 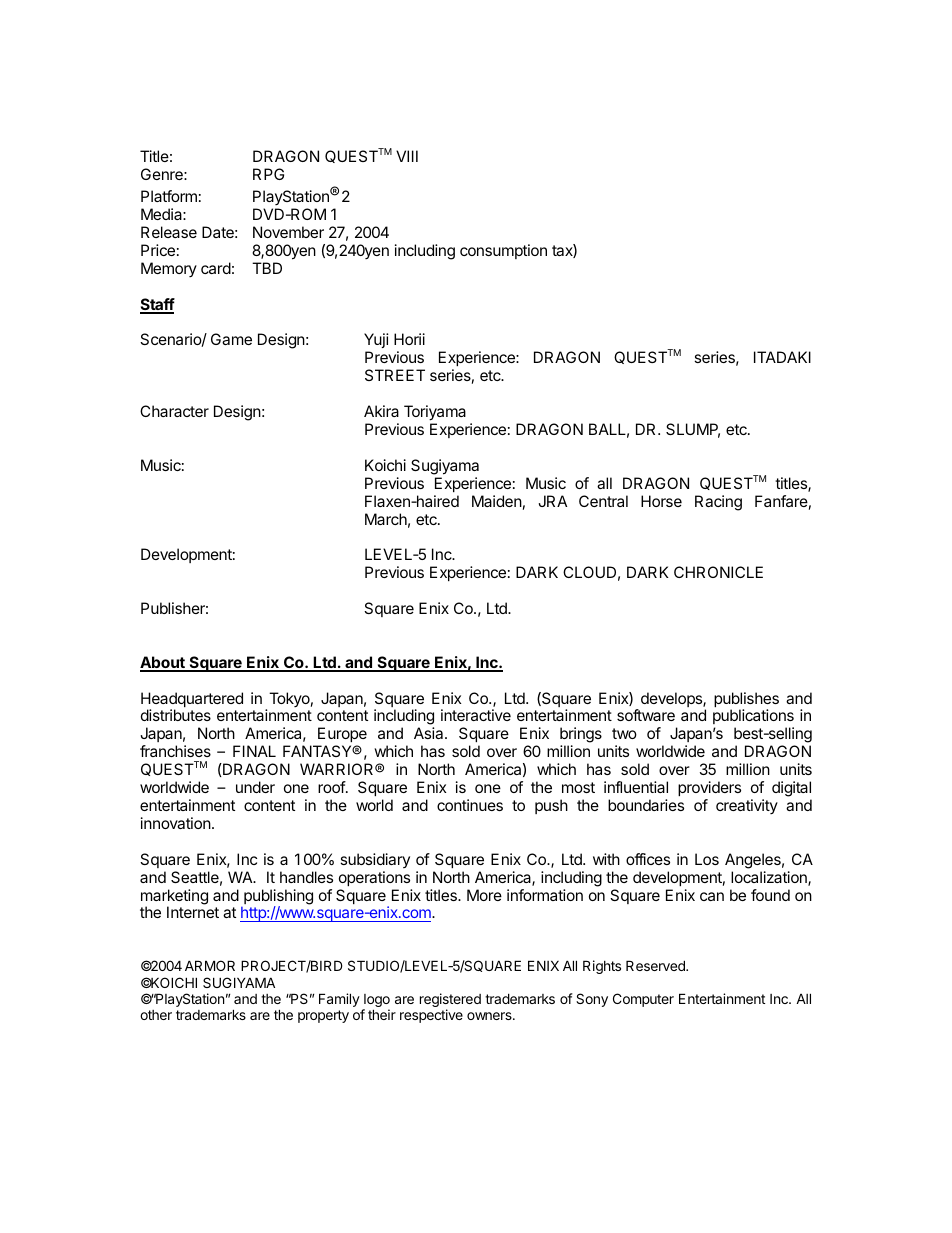 What do you see at coordinates (450, 1001) in the image?
I see `registered` at bounding box center [450, 1001].
